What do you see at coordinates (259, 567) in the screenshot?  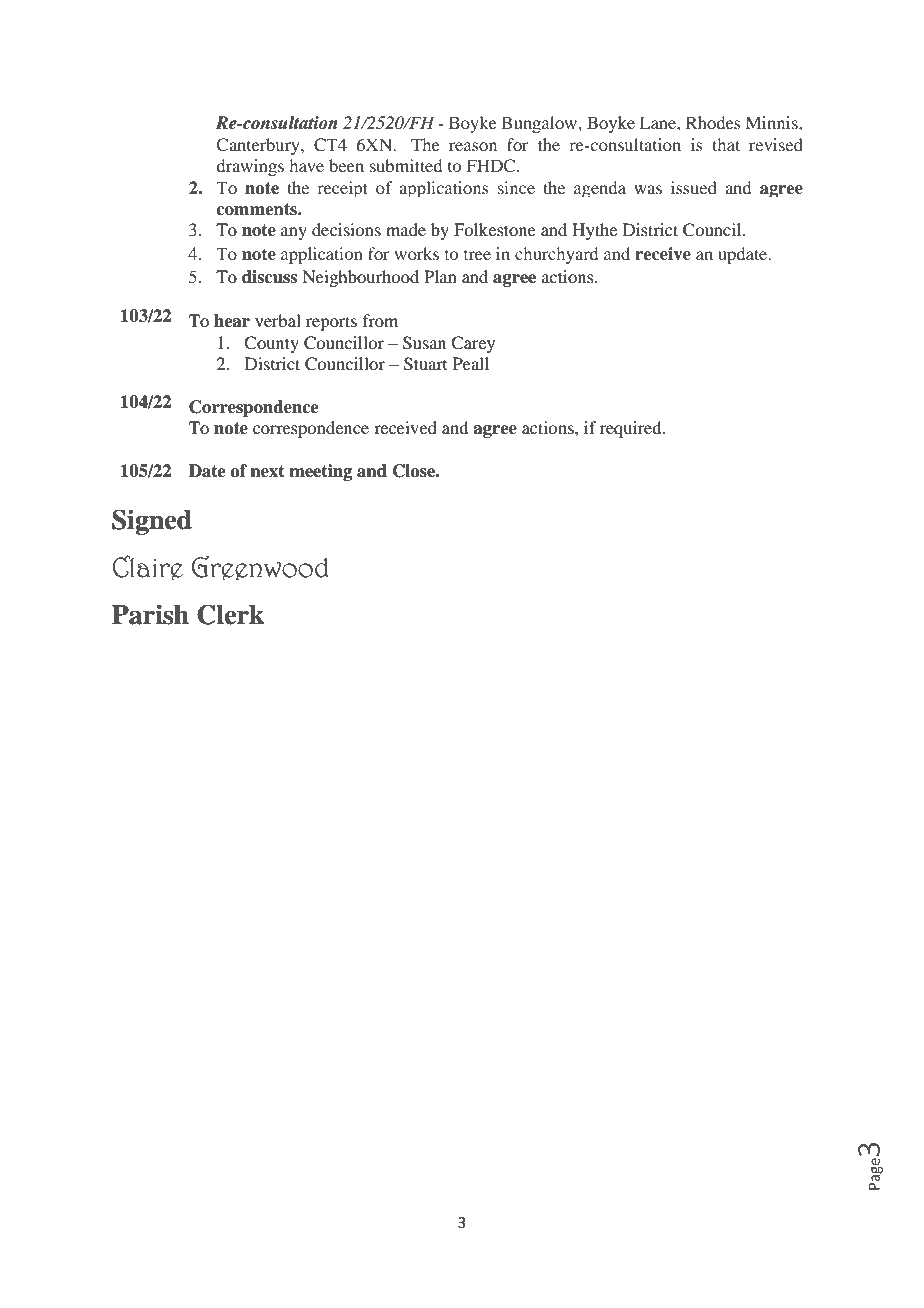 I see `Greenwood` at bounding box center [259, 567].
